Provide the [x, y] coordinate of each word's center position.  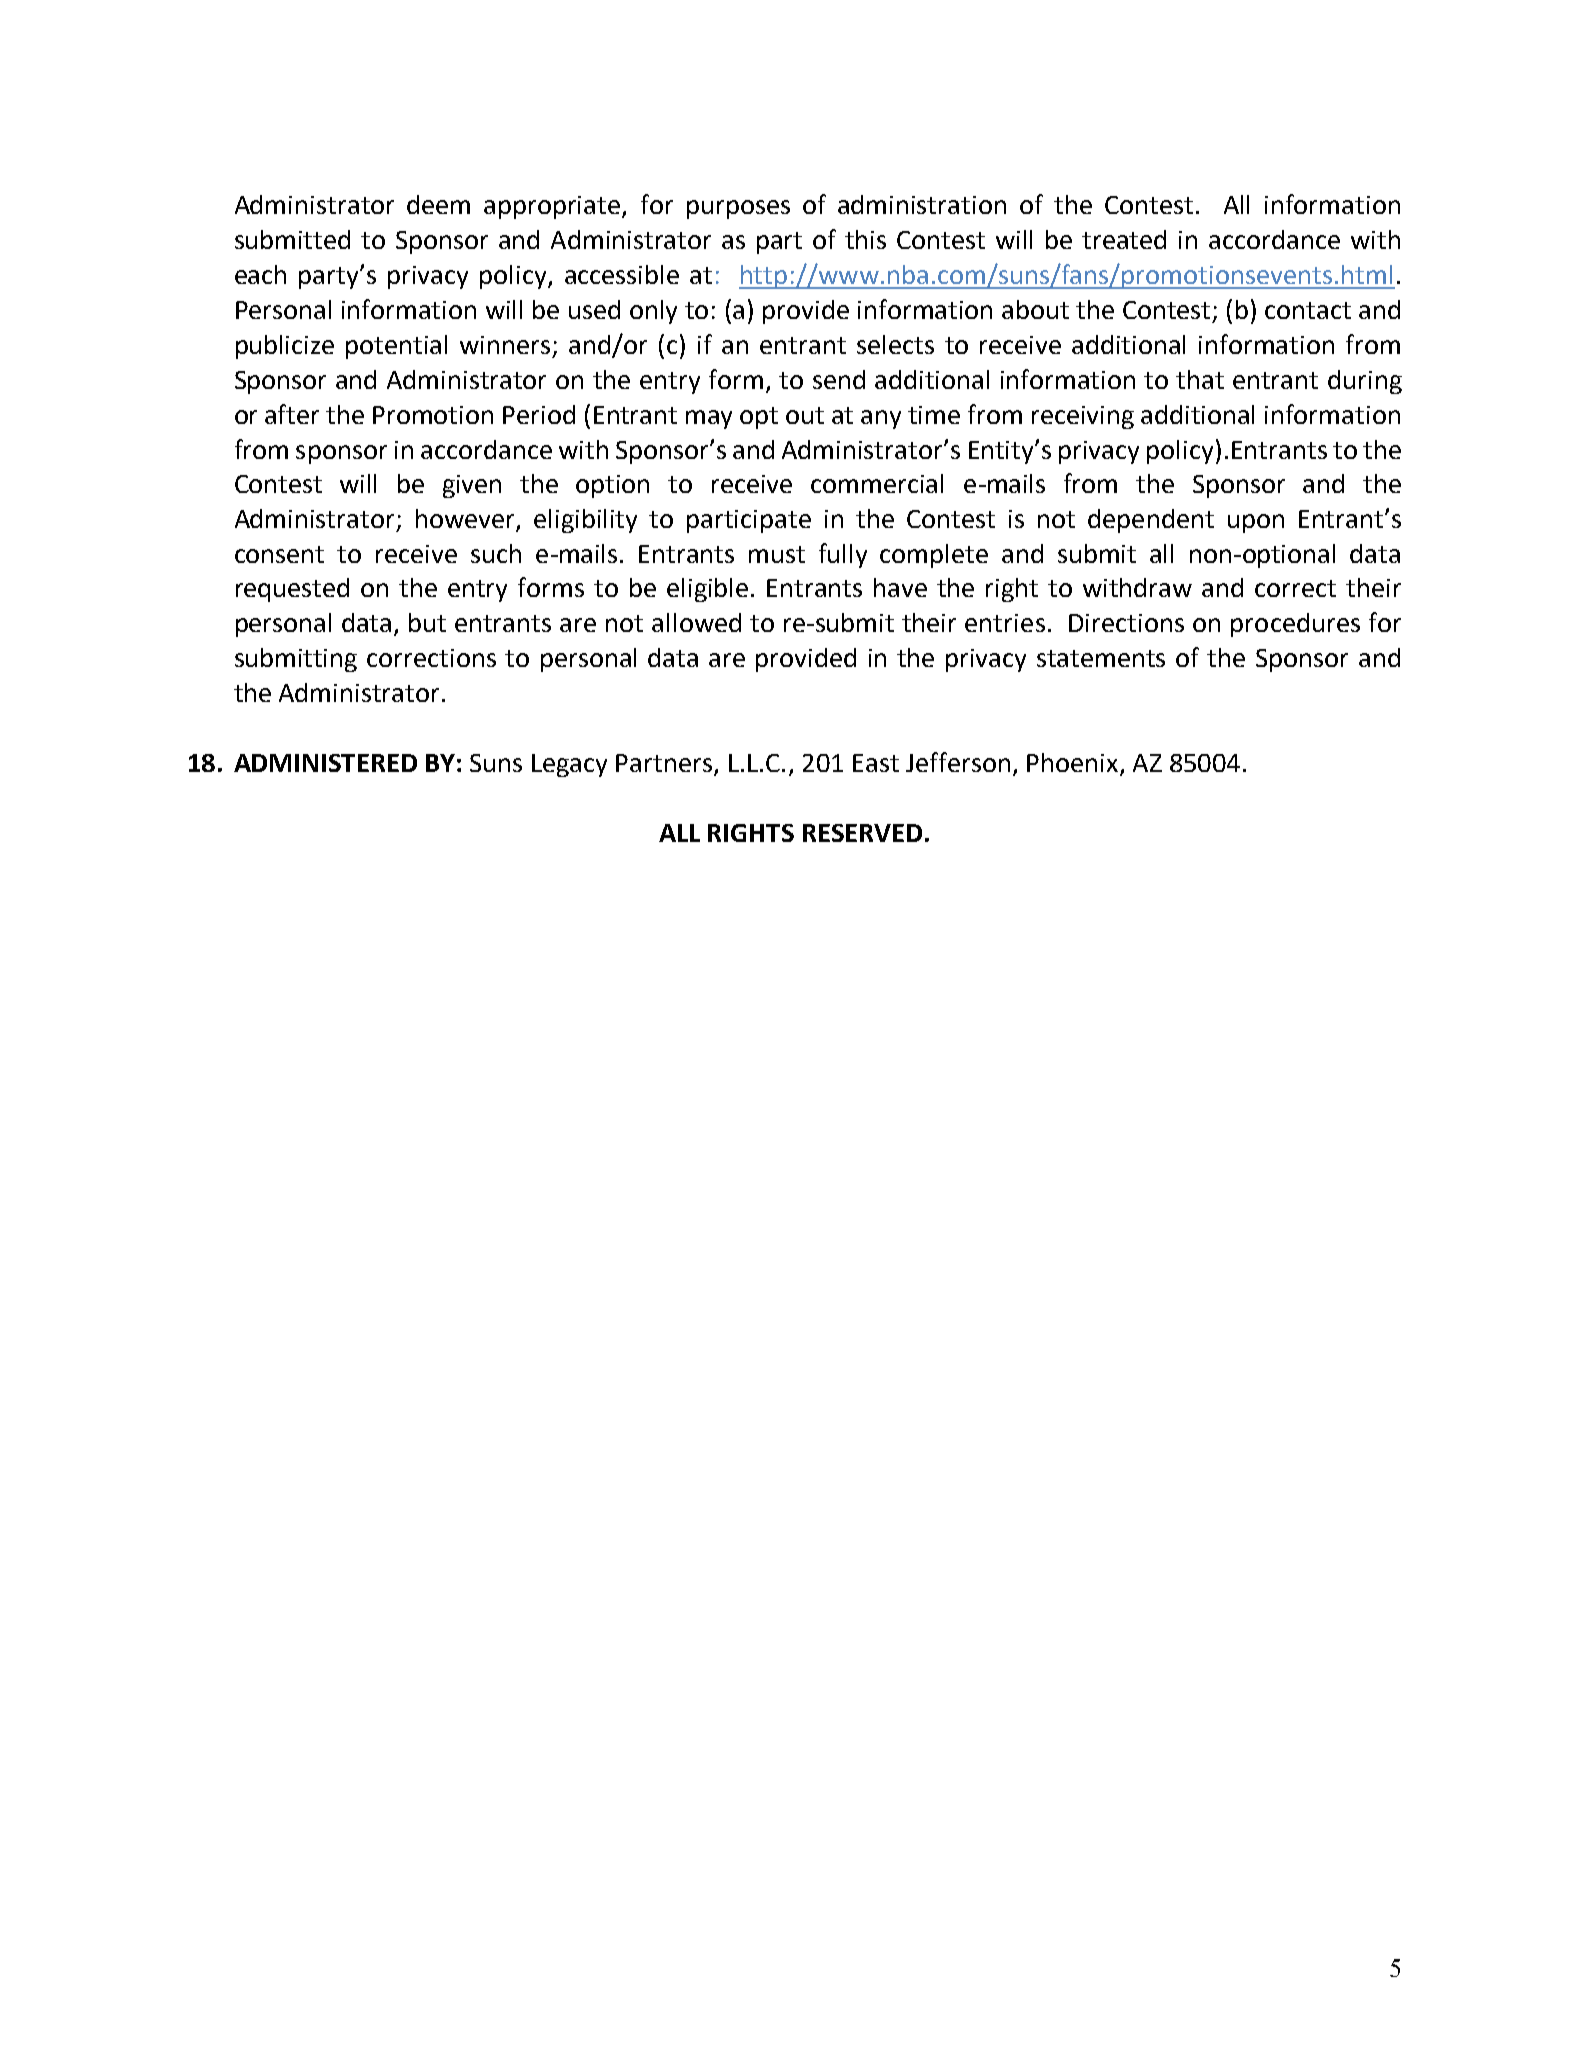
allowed [696, 622]
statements [1101, 658]
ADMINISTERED [325, 763]
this [865, 239]
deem [438, 204]
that [1200, 379]
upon [1256, 523]
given [472, 486]
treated [1124, 239]
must [777, 554]
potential [396, 347]
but [427, 622]
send [839, 379]
